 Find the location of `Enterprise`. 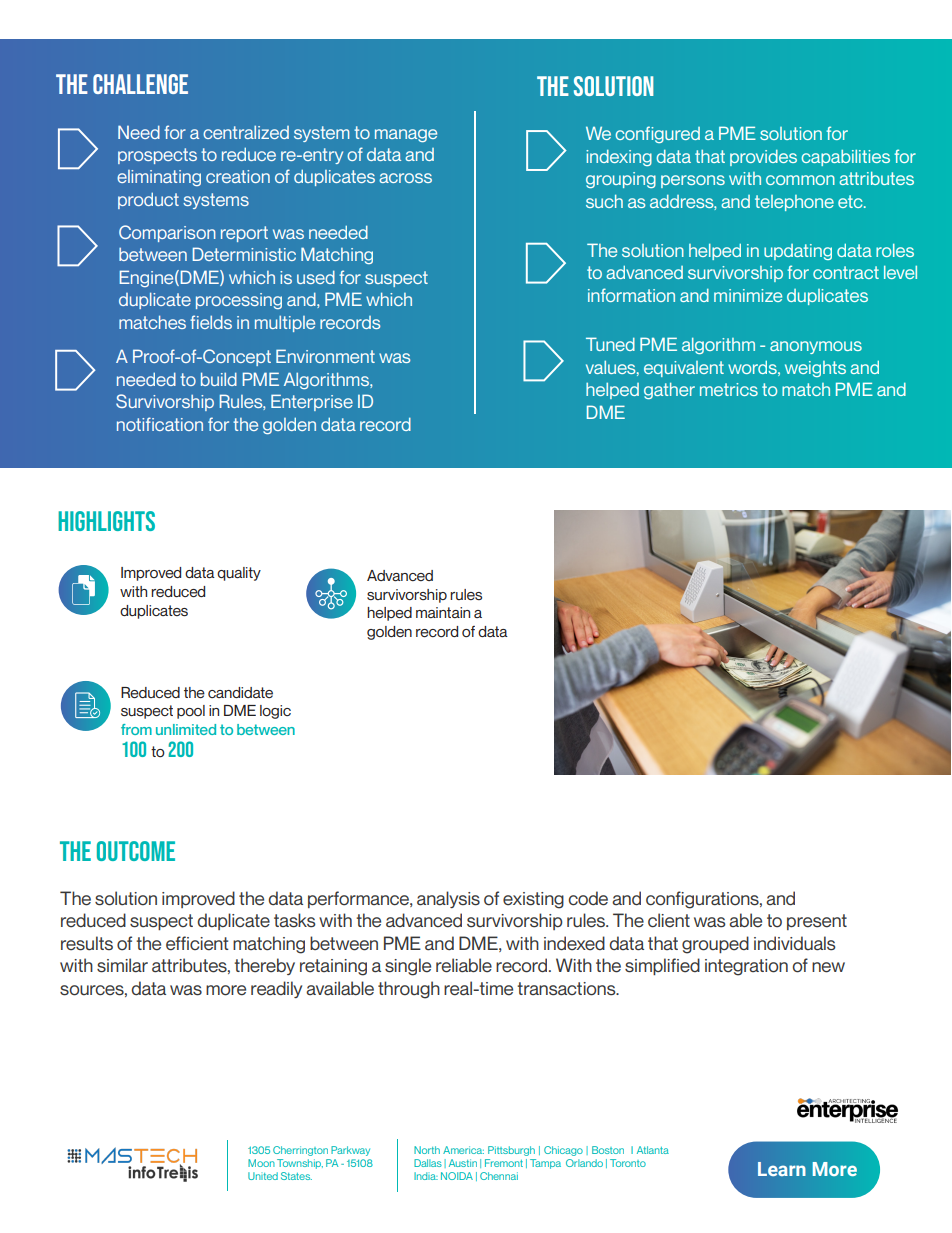

Enterprise is located at coordinates (312, 402).
